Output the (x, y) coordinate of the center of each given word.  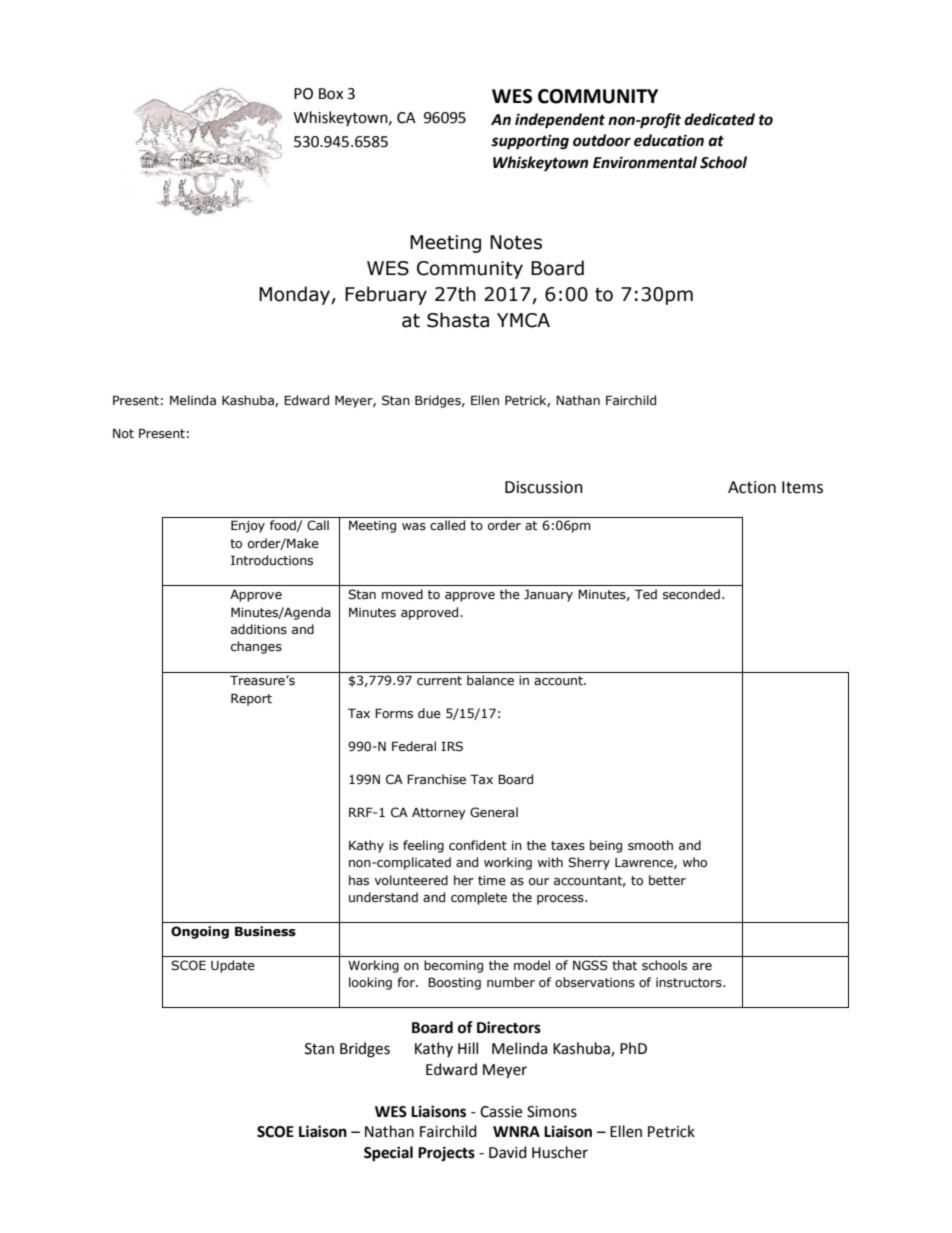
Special (388, 1154)
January (548, 595)
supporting (530, 142)
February (386, 295)
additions (259, 629)
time (492, 881)
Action (752, 487)
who (695, 862)
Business (265, 931)
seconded (691, 594)
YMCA (523, 320)
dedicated (719, 119)
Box (331, 94)
